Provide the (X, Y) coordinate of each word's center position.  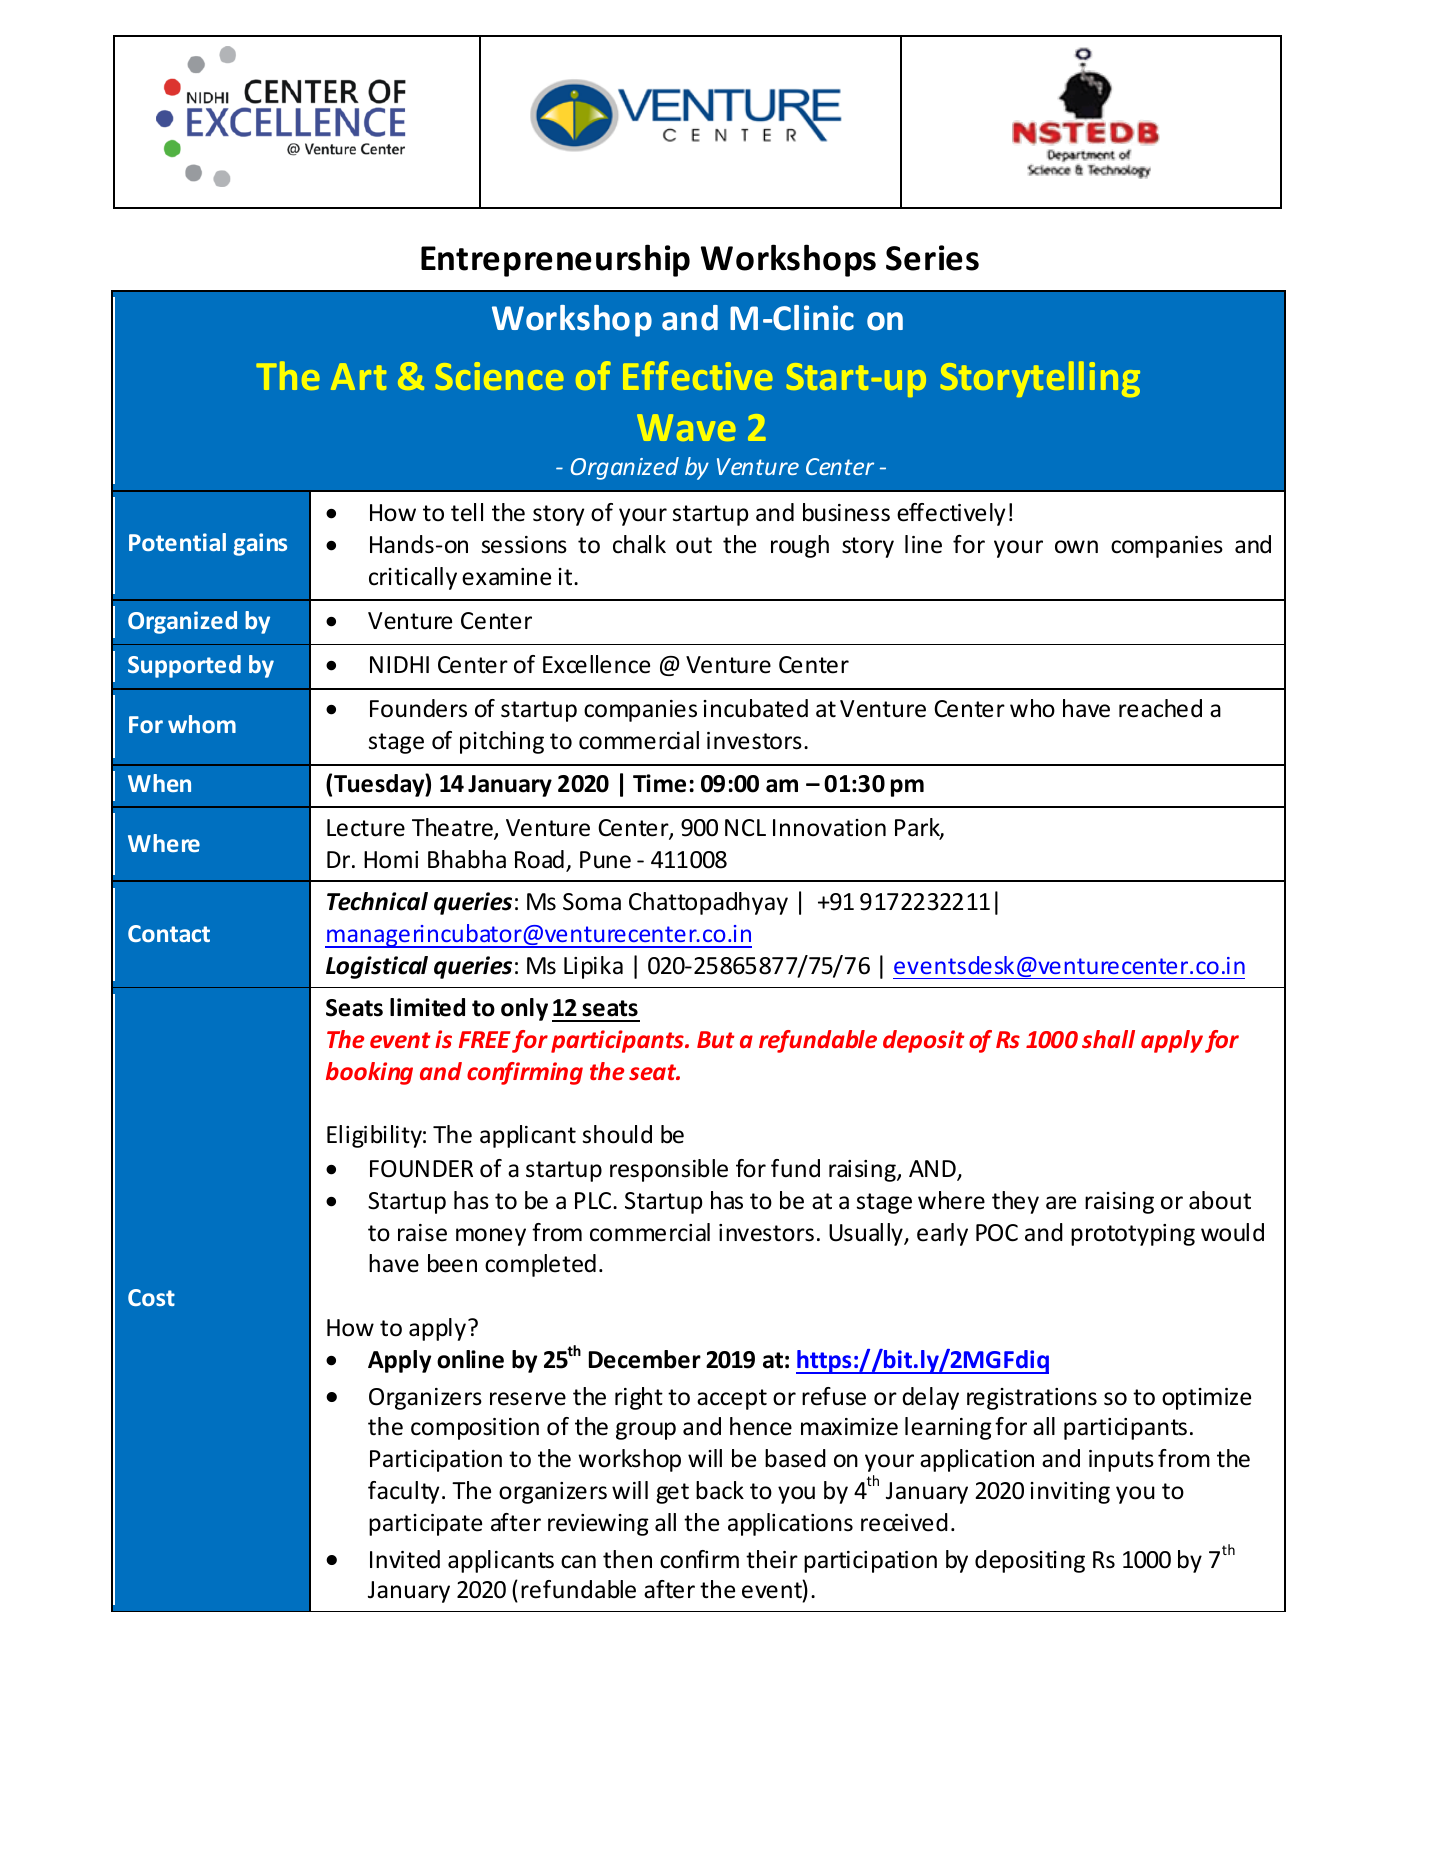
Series (932, 258)
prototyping (1133, 1235)
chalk (639, 544)
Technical (377, 901)
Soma (592, 902)
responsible (669, 1170)
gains (260, 544)
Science (499, 376)
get (672, 1493)
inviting (1070, 1493)
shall (1108, 1039)
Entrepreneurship (555, 260)
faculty (403, 1492)
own (1076, 547)
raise (422, 1233)
